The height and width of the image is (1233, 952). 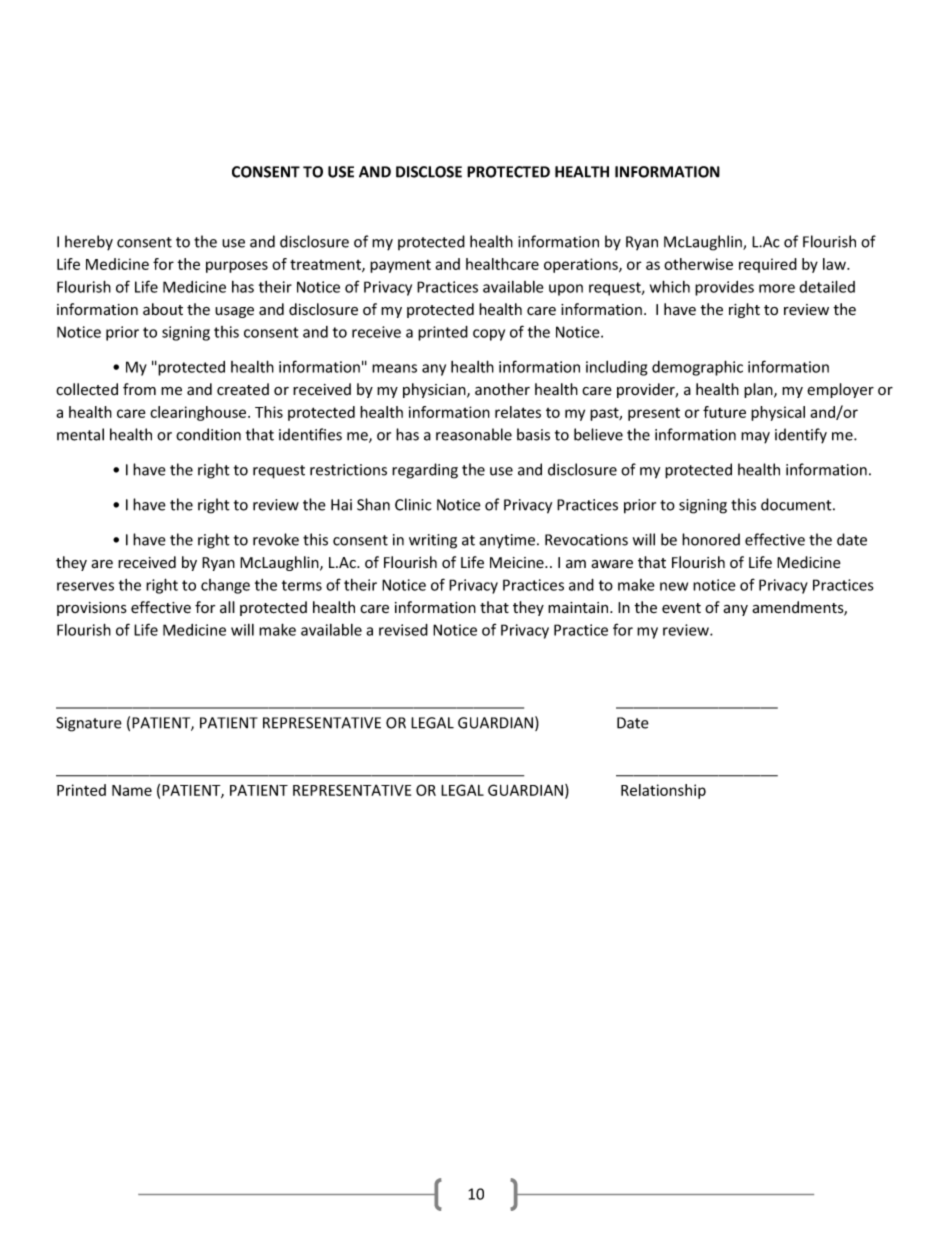 What do you see at coordinates (403, 630) in the image?
I see `revised` at bounding box center [403, 630].
